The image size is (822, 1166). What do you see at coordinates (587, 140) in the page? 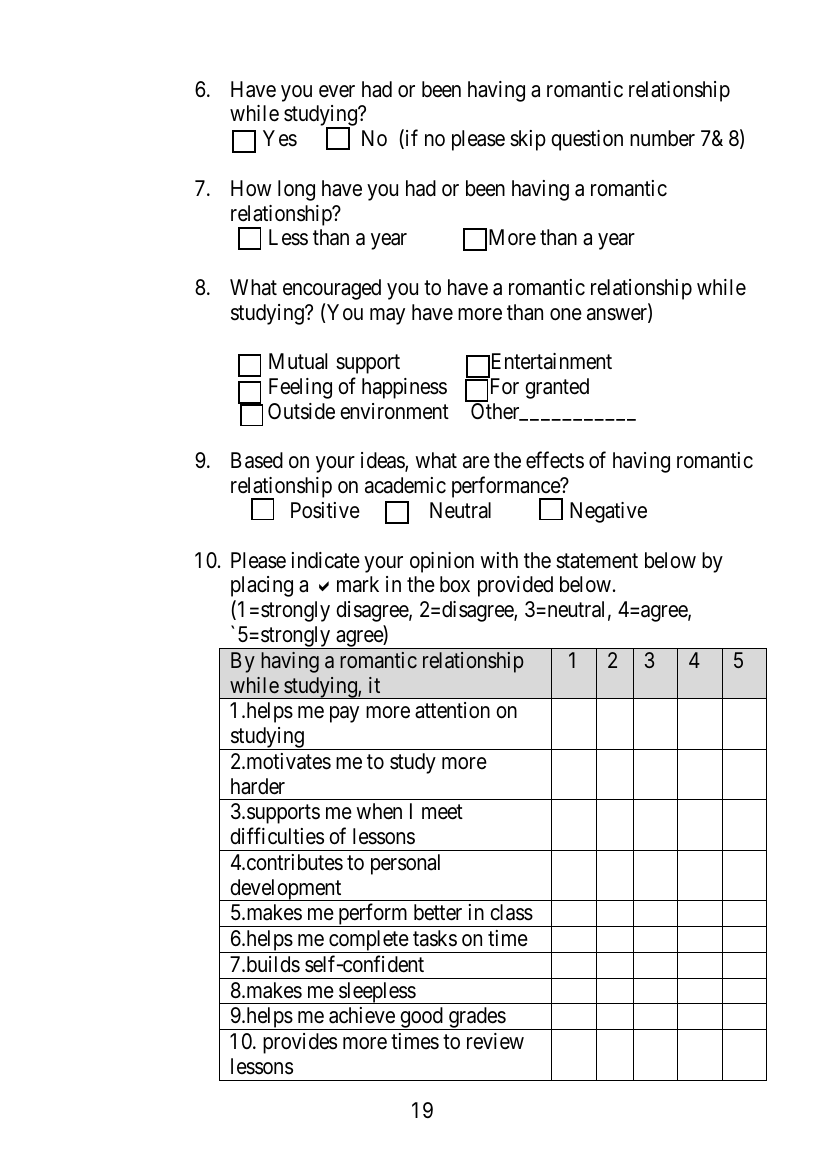
I see `question` at bounding box center [587, 140].
